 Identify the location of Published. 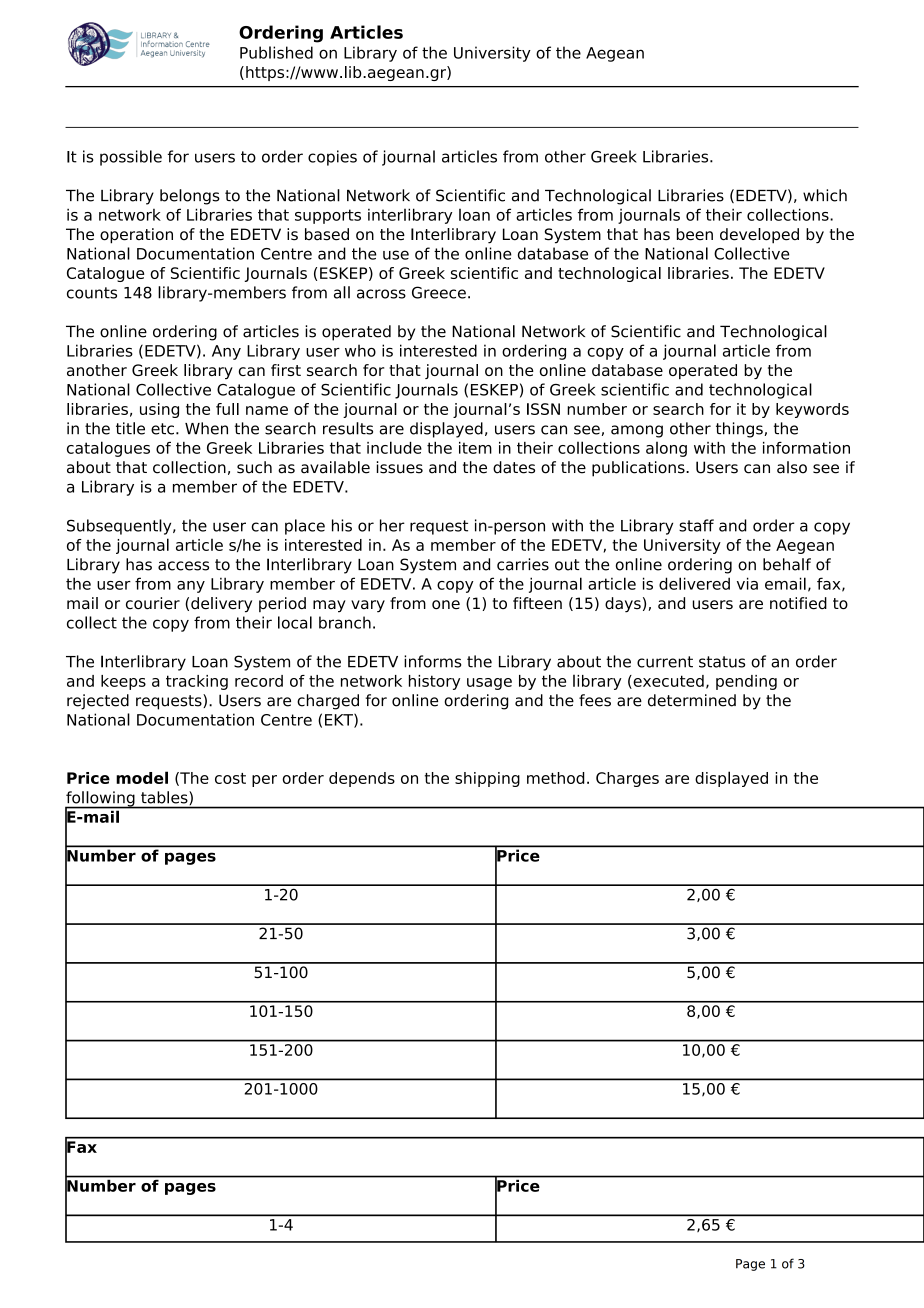
(276, 52).
